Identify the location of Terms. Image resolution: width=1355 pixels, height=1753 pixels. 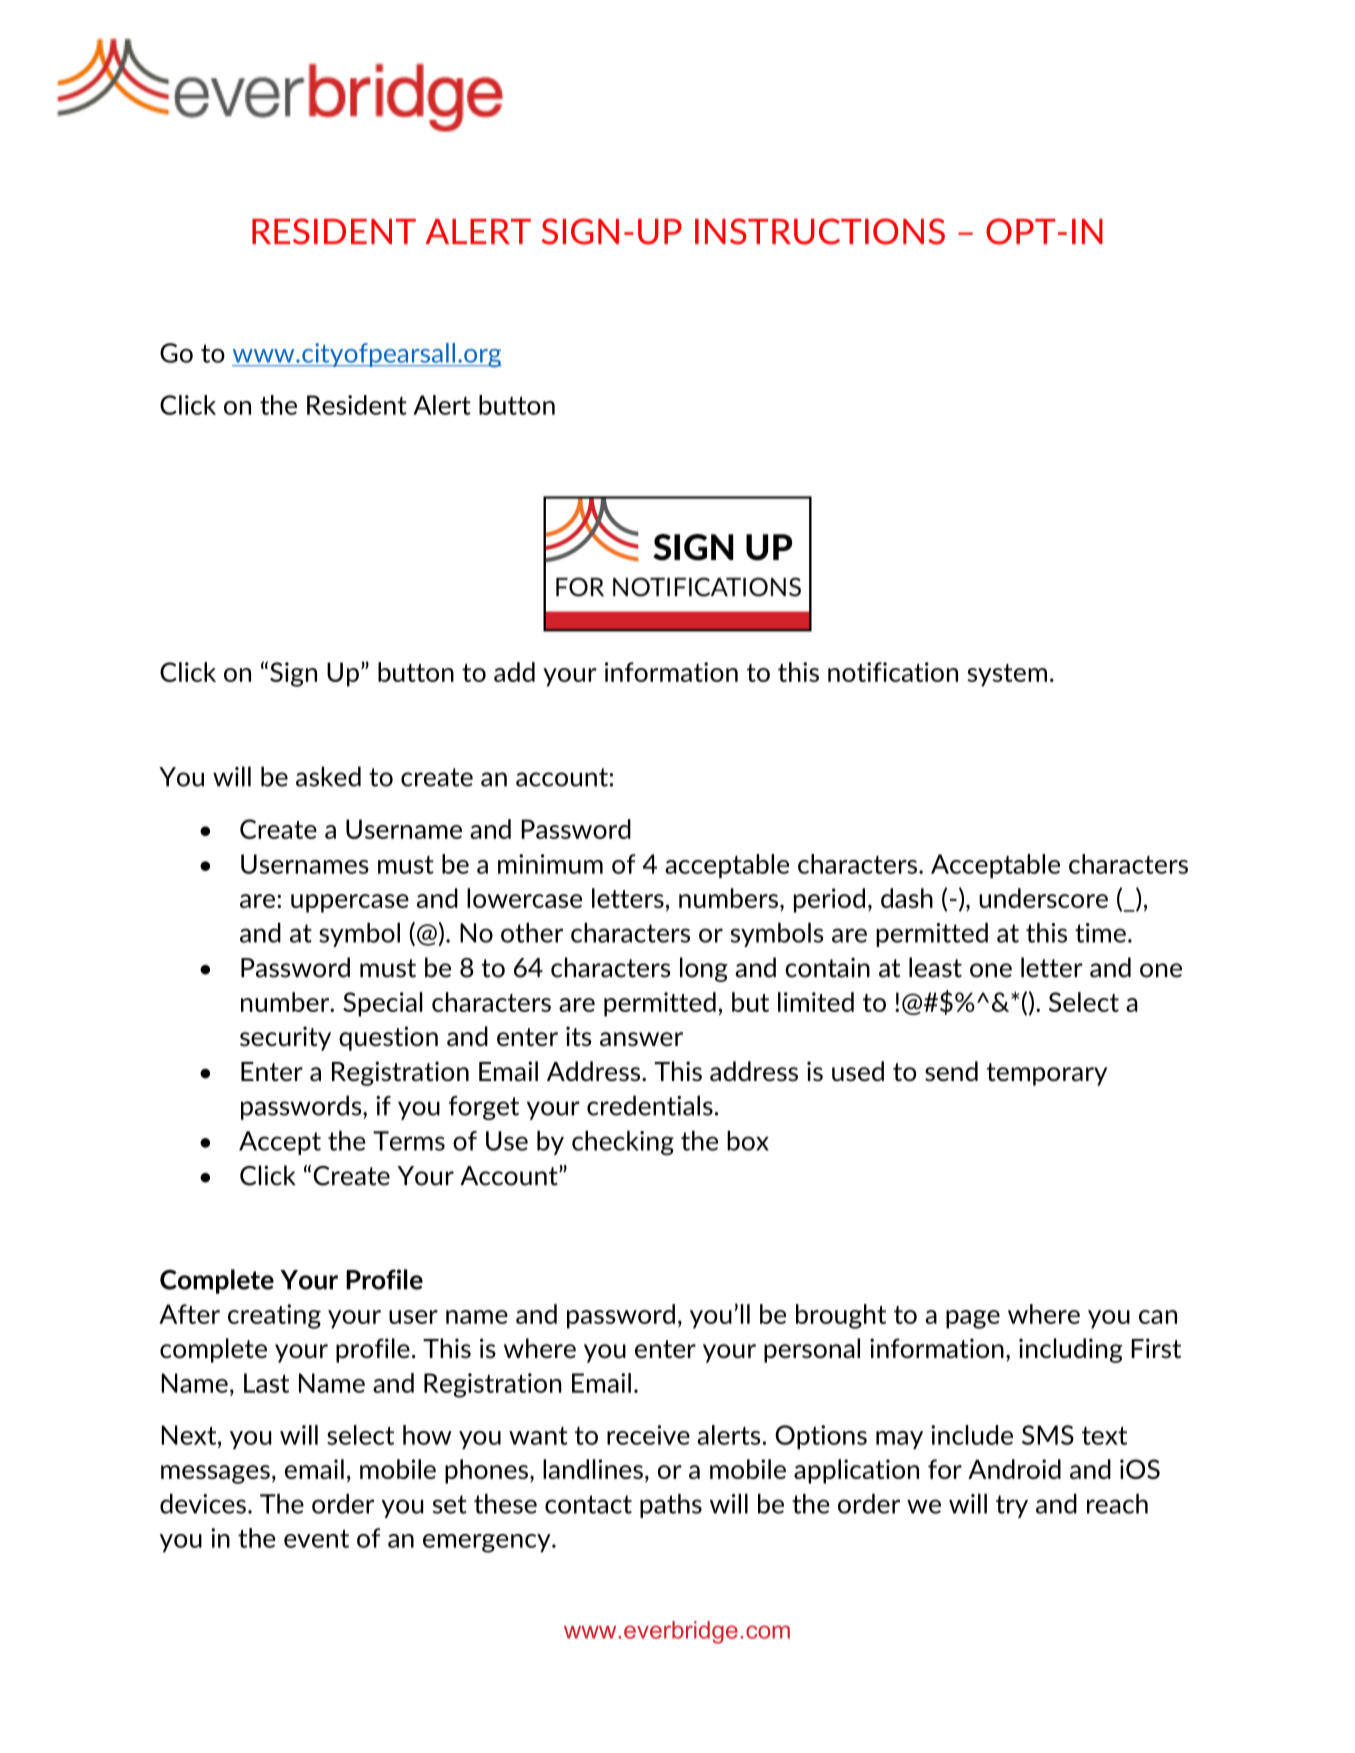
(409, 1141).
